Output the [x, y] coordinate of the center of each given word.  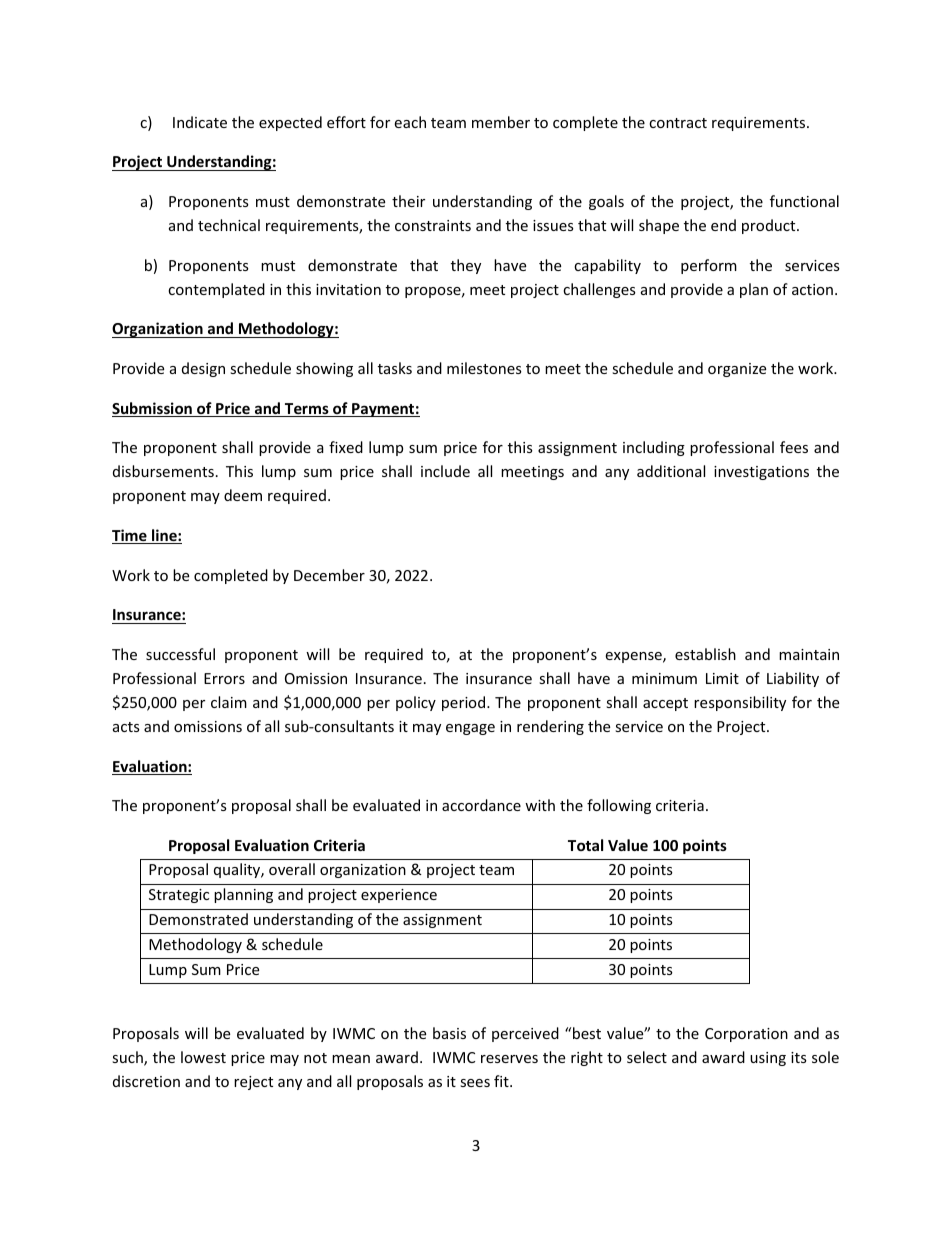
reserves [509, 1059]
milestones [484, 368]
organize [737, 370]
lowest [203, 1057]
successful [180, 654]
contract [678, 123]
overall [292, 869]
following [619, 806]
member [501, 122]
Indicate [200, 122]
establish [705, 654]
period [465, 703]
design [203, 369]
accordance [481, 805]
